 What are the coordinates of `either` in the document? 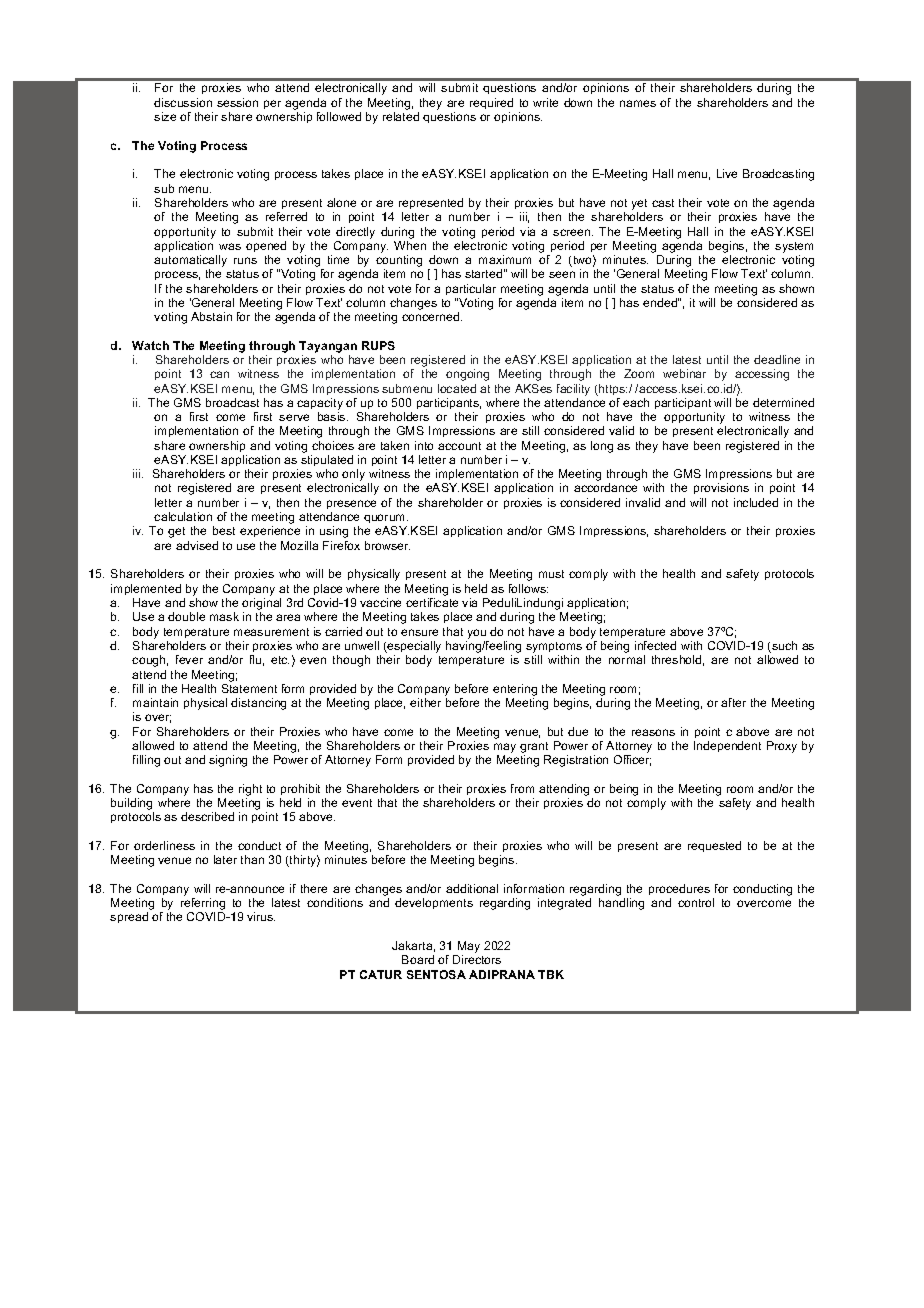 It's located at (425, 702).
